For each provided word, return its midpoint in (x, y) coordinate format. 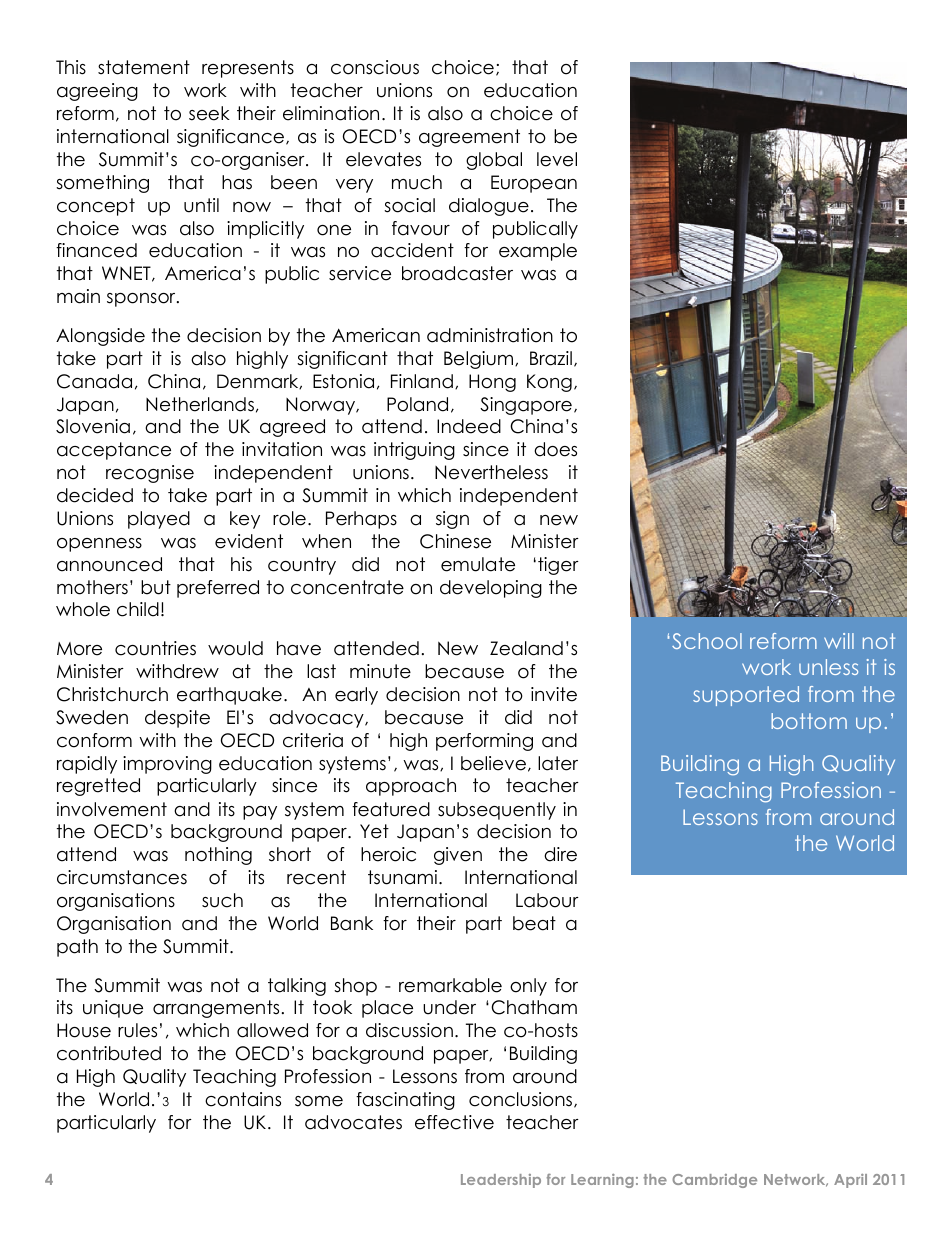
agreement (469, 138)
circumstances (122, 877)
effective (454, 1122)
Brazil (551, 358)
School (707, 641)
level (557, 159)
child (138, 609)
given (458, 856)
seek (209, 113)
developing (491, 589)
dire (560, 854)
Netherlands (200, 404)
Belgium (480, 360)
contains (243, 1099)
